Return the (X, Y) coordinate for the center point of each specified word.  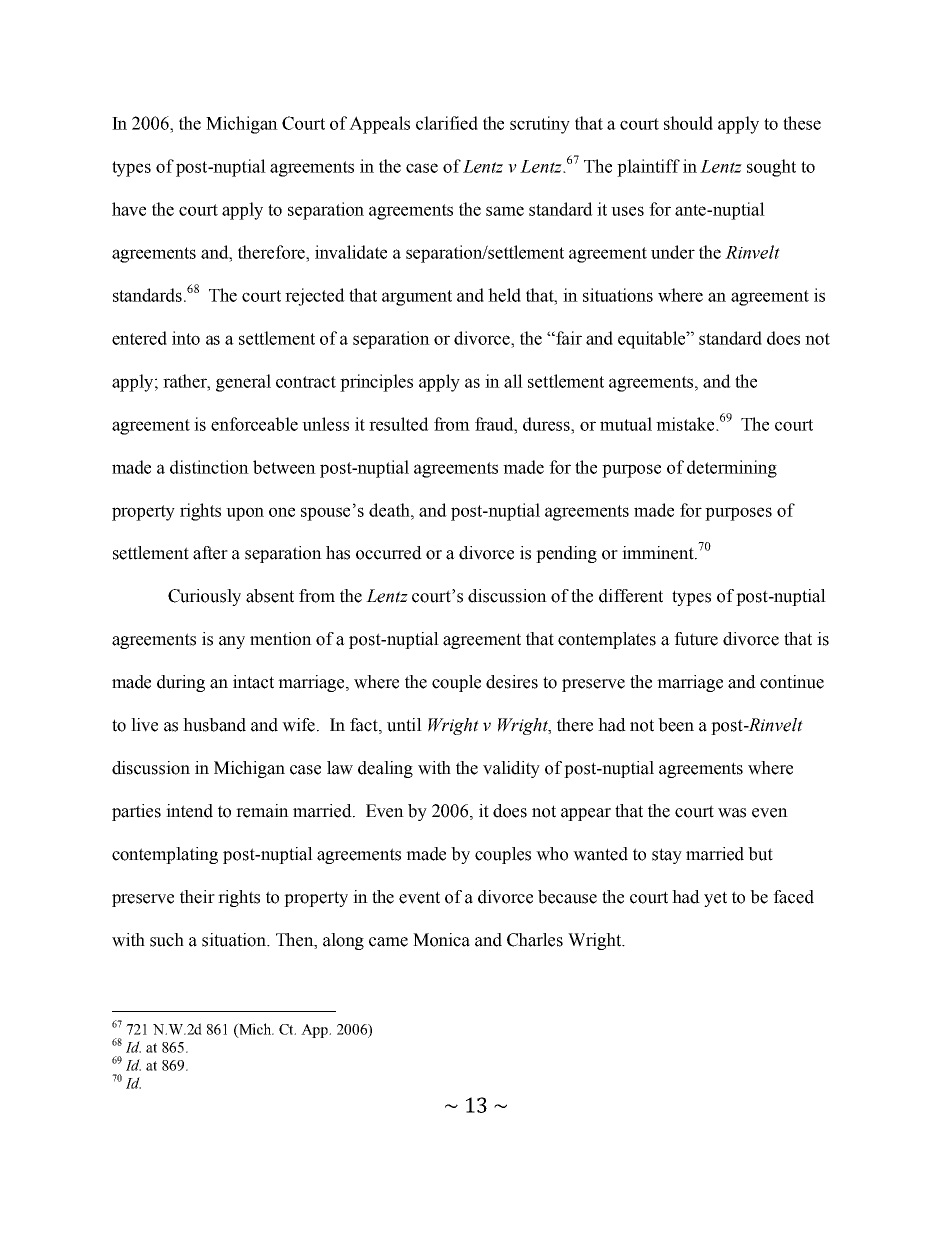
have (129, 209)
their (197, 897)
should (688, 123)
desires (512, 682)
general (243, 383)
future (696, 639)
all (513, 381)
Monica (441, 940)
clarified (447, 123)
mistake (686, 424)
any (232, 642)
